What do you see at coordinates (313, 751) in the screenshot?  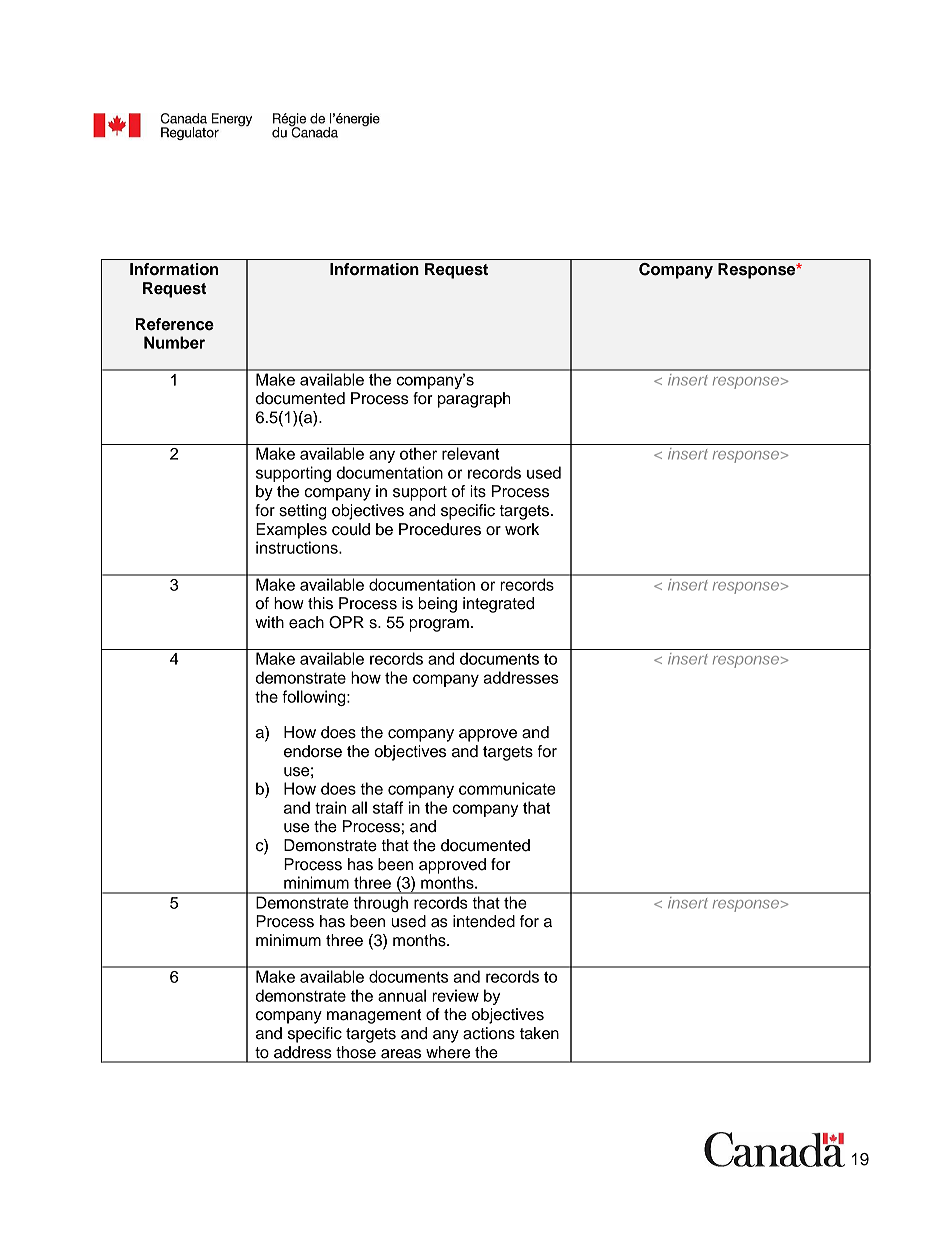 I see `endorse` at bounding box center [313, 751].
